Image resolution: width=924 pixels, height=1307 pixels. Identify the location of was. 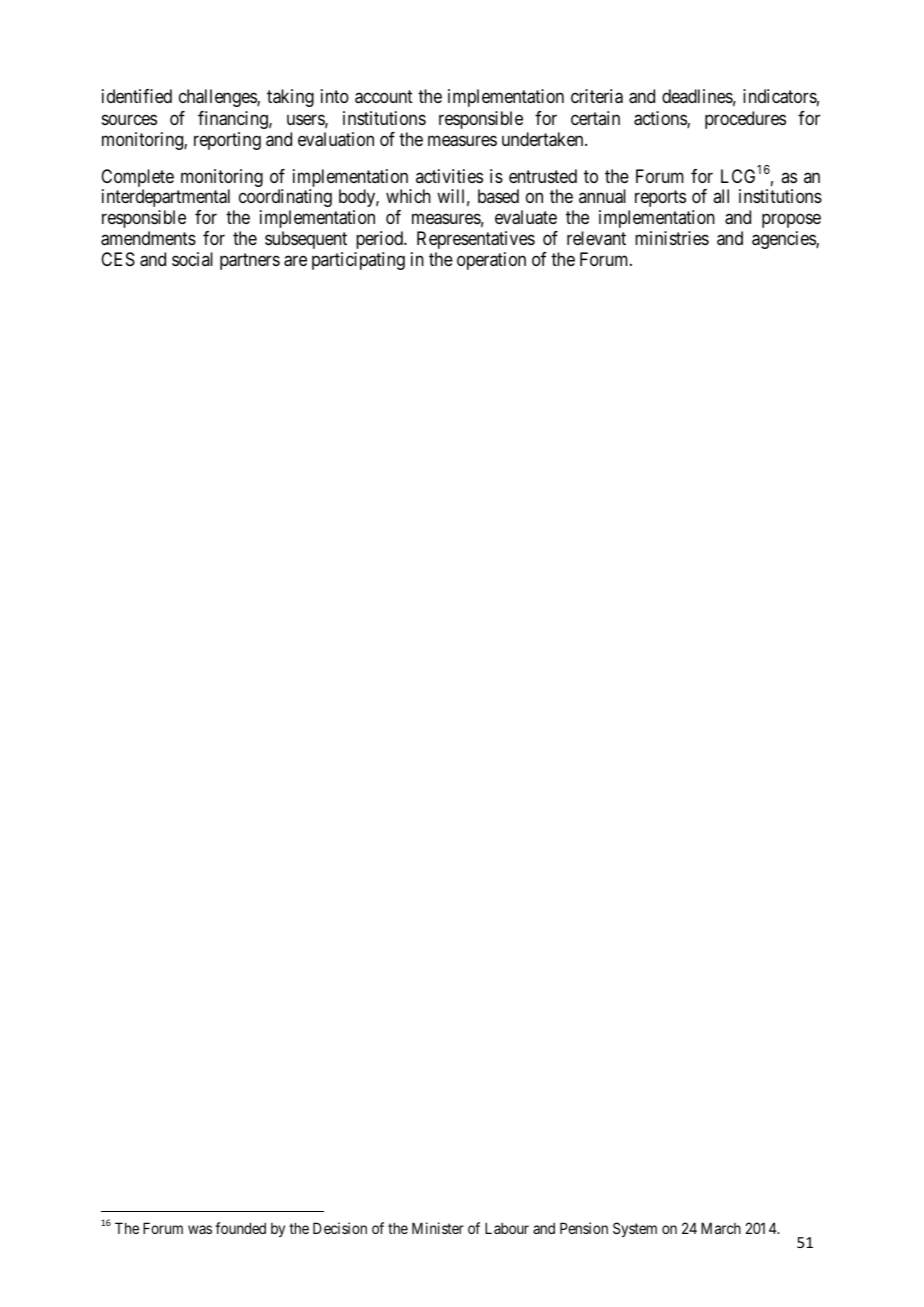
(200, 1229).
